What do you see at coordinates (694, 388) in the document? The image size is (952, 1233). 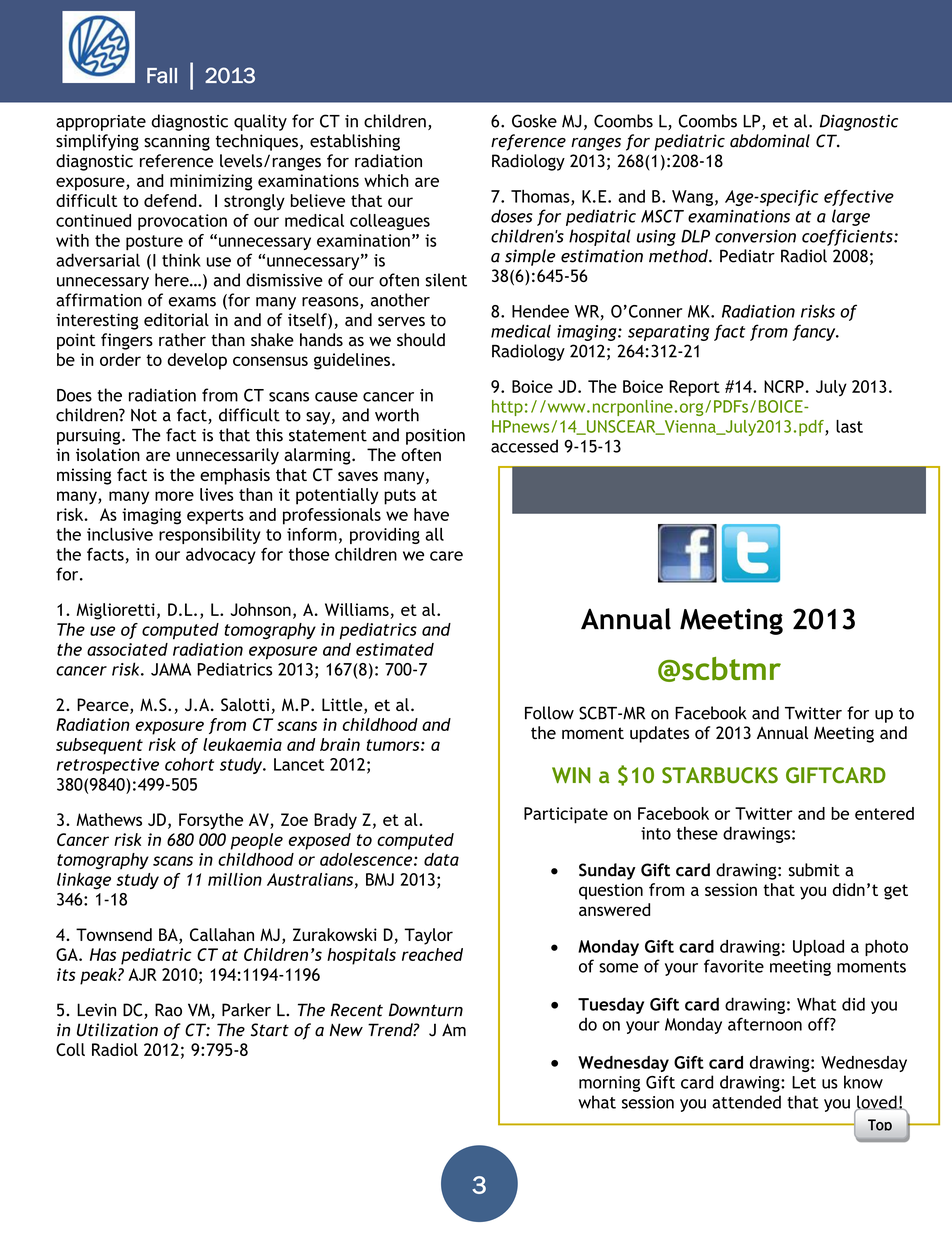 I see `Report` at bounding box center [694, 388].
